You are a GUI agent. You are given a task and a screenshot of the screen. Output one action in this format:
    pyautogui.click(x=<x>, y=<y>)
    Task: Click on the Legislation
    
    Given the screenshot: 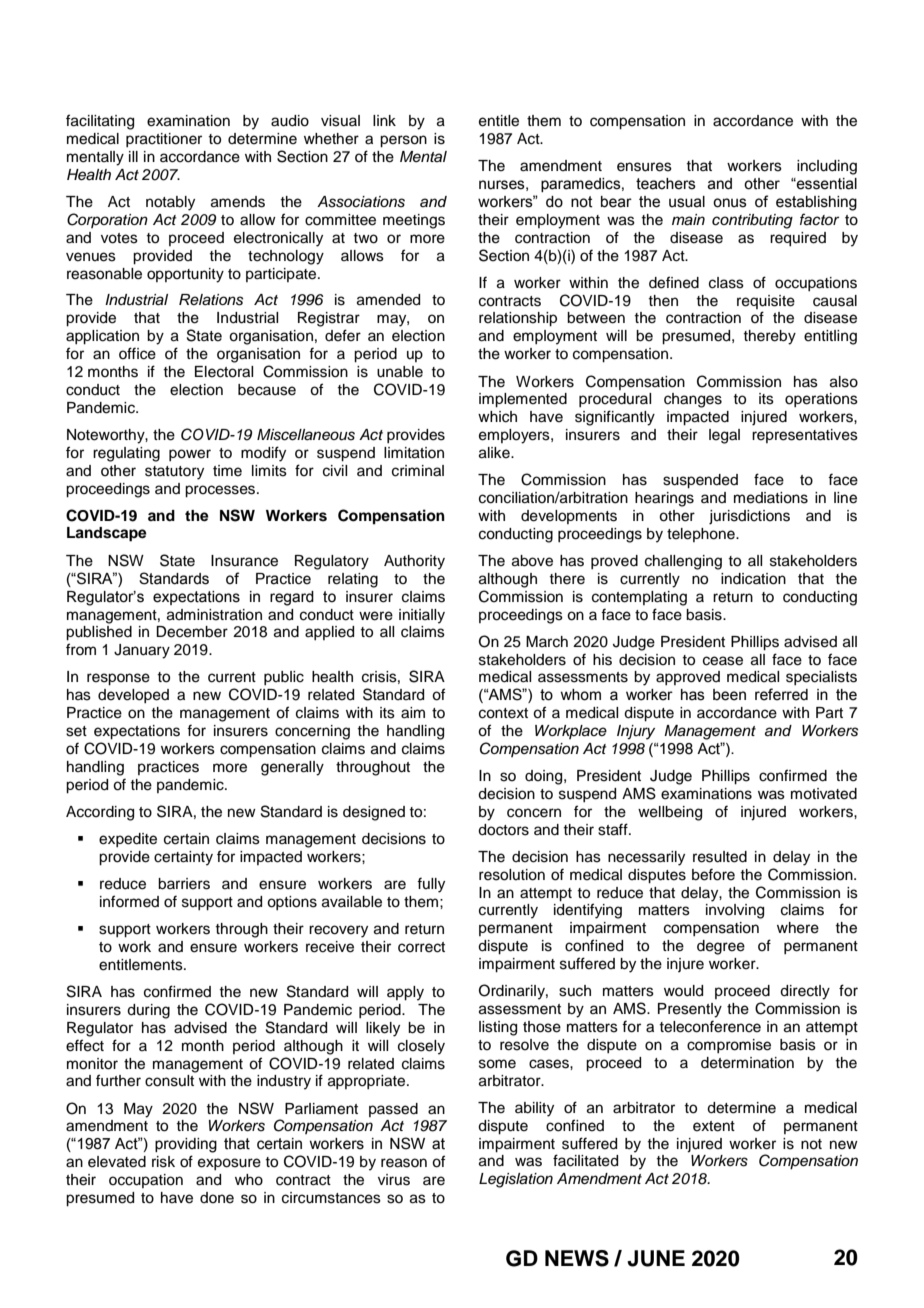 What is the action you would take?
    pyautogui.click(x=516, y=1180)
